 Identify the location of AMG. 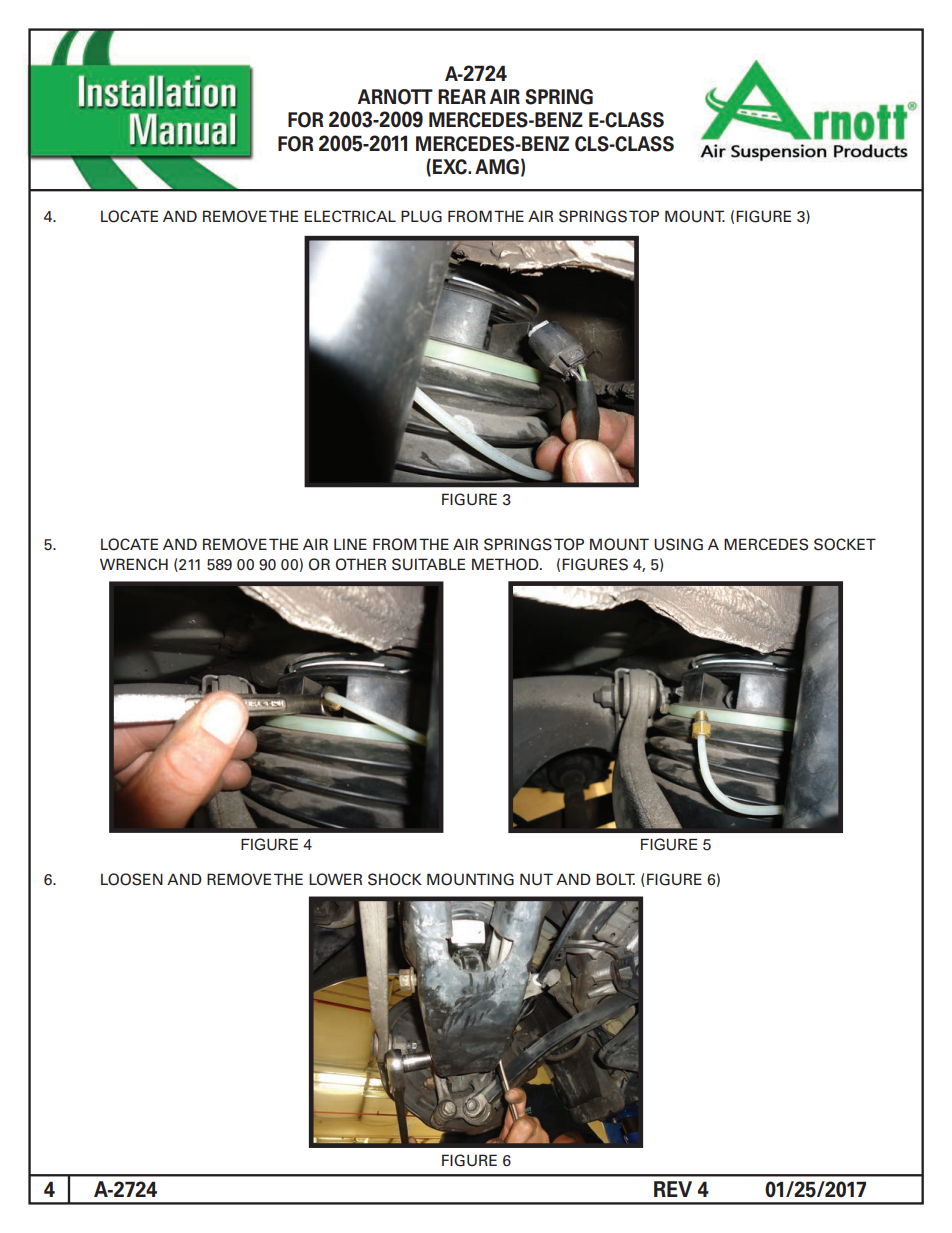
(497, 167).
